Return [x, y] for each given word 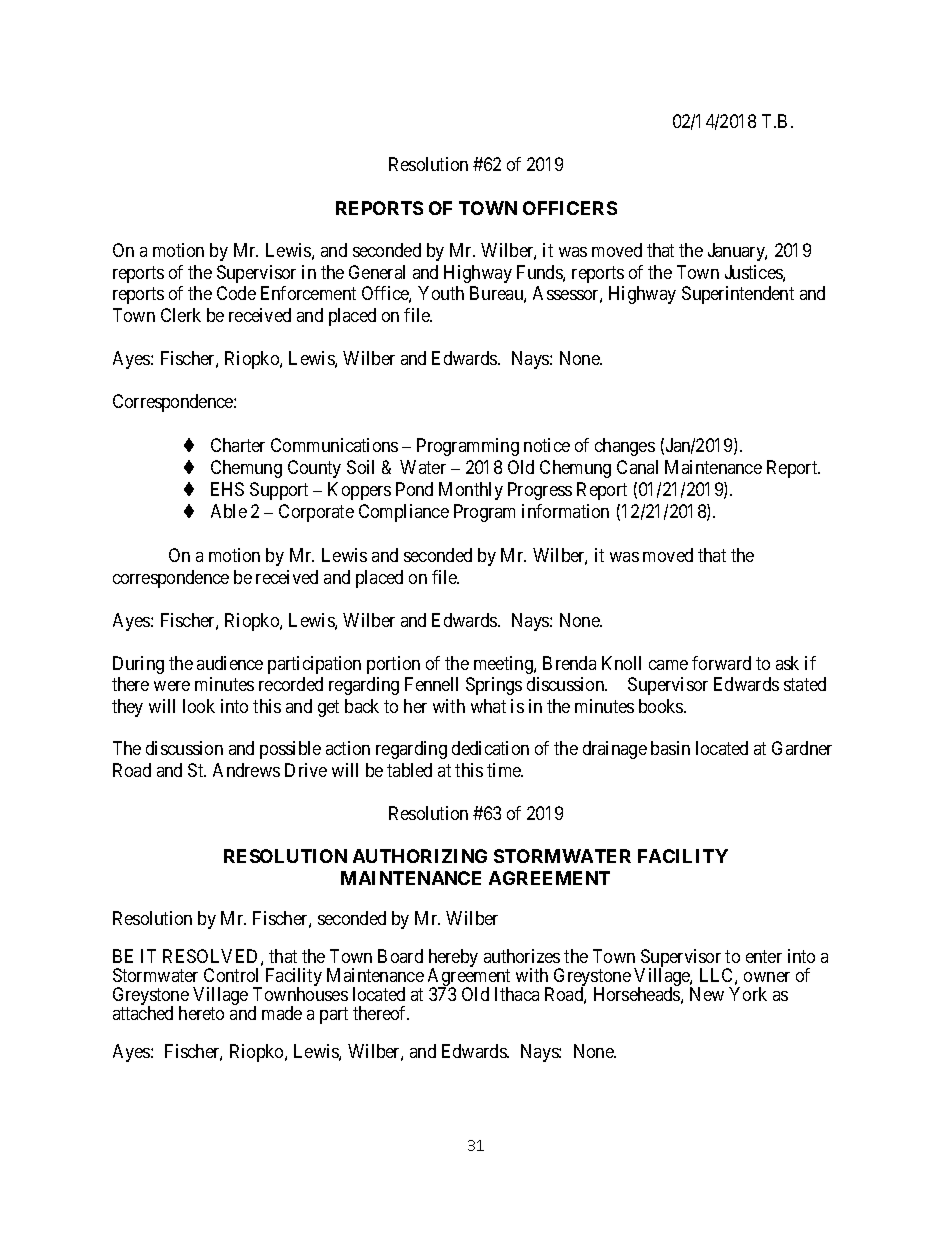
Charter [238, 445]
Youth [441, 293]
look [199, 706]
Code [236, 293]
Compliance [404, 513]
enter [764, 956]
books [662, 706]
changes [625, 447]
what [488, 706]
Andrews [246, 770]
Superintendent [738, 295]
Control [231, 975]
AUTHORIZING [420, 856]
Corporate [316, 513]
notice [547, 445]
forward [721, 663]
